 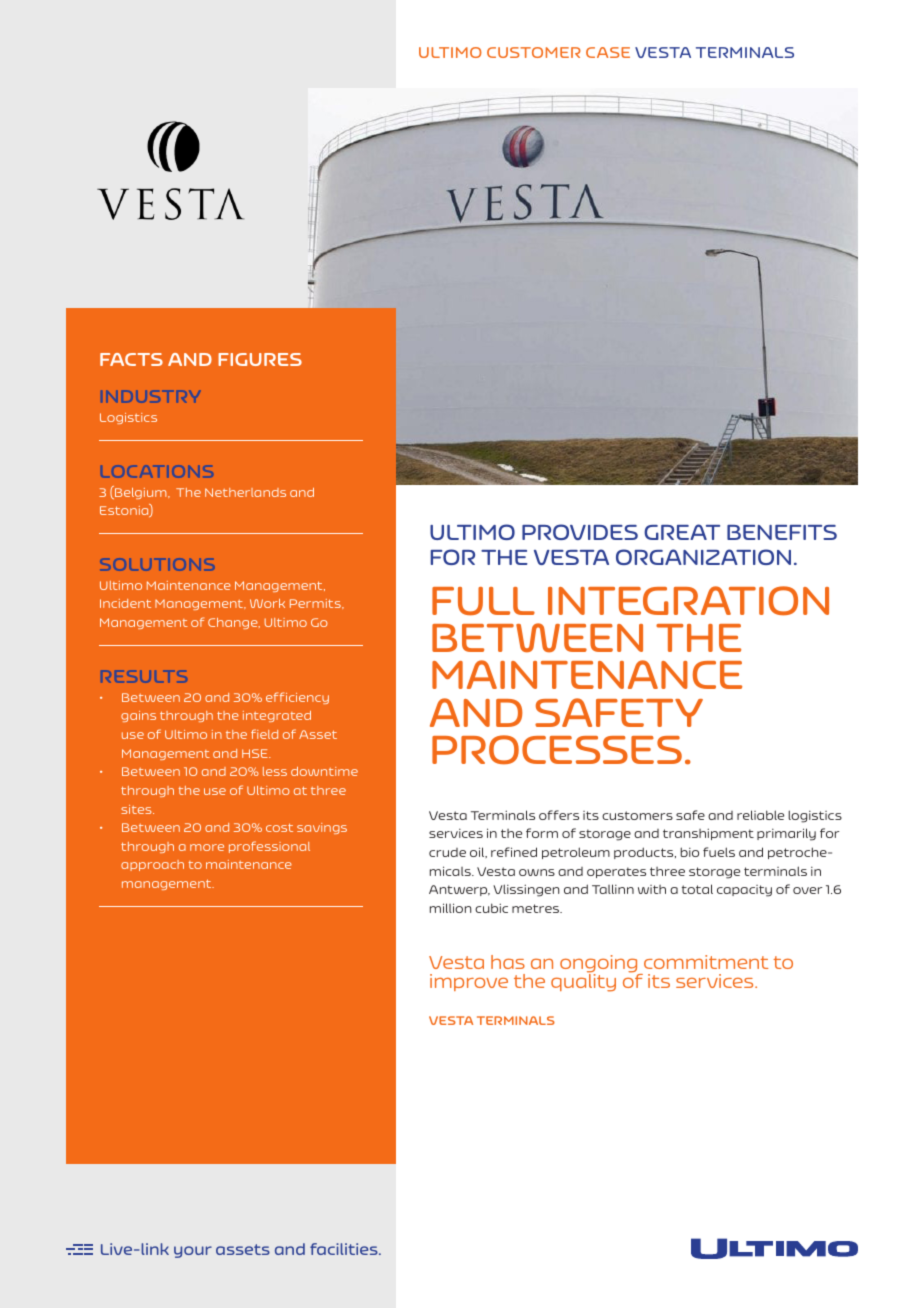 I want to click on approach, so click(x=152, y=865).
